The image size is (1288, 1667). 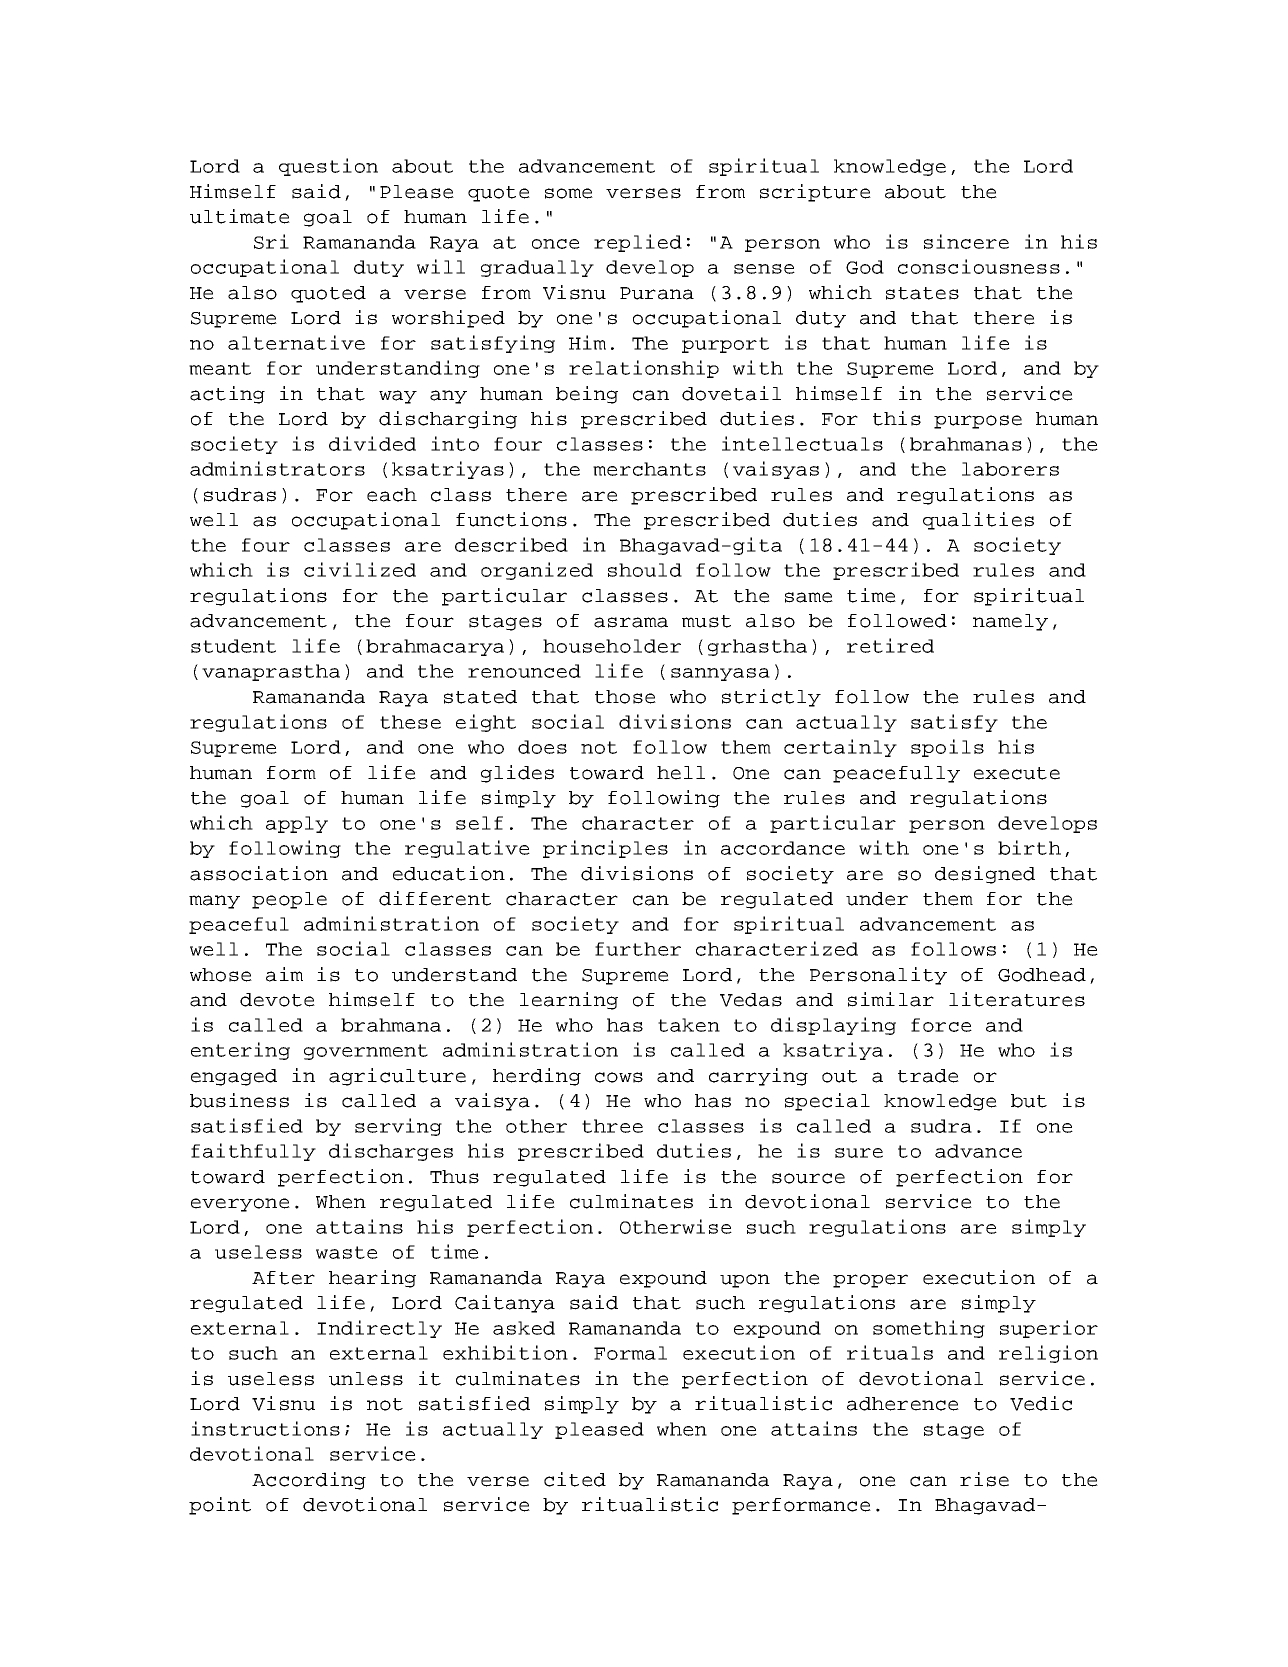 I want to click on force, so click(x=941, y=1025).
